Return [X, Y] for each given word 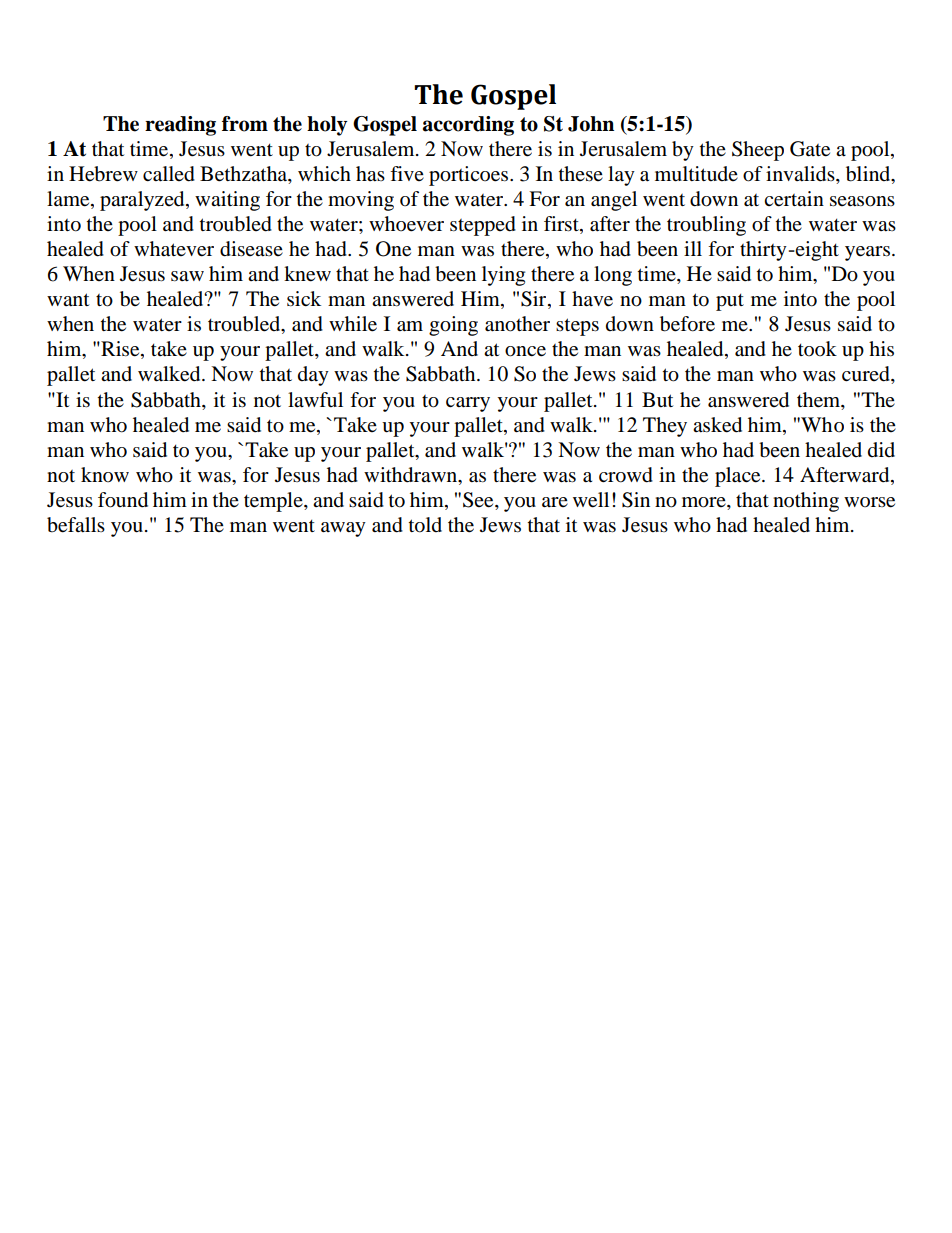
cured [867, 375]
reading [180, 126]
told [425, 525]
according [468, 126]
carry [468, 404]
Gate [810, 149]
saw [187, 276]
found [123, 500]
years [869, 253]
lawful [315, 399]
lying [503, 276]
